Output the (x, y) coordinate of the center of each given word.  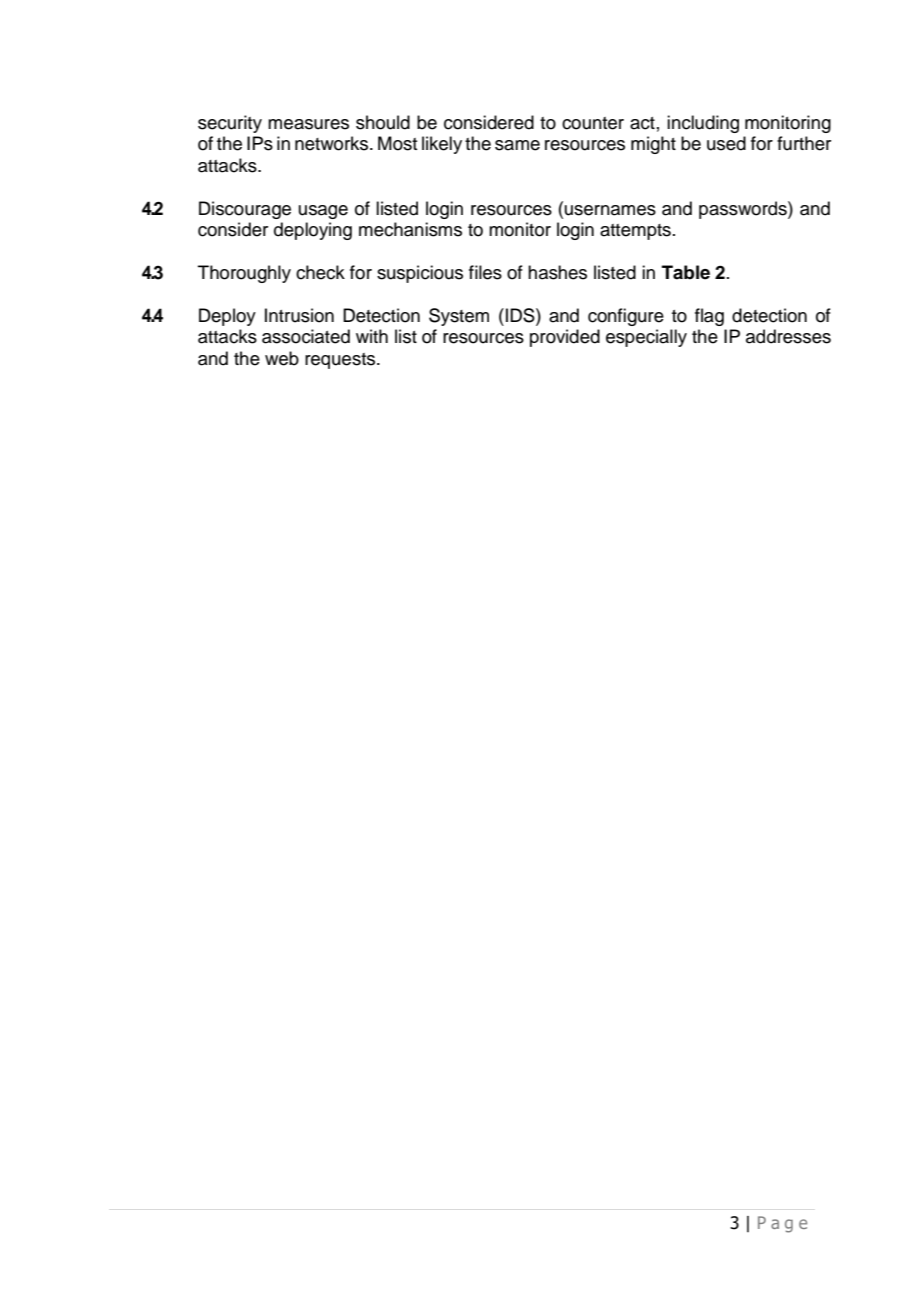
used (726, 143)
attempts (635, 232)
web (282, 358)
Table (686, 272)
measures (308, 124)
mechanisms (410, 229)
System (459, 317)
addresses (788, 336)
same (517, 145)
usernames (610, 210)
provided (565, 338)
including (703, 124)
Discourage (245, 210)
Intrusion (299, 315)
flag (709, 317)
